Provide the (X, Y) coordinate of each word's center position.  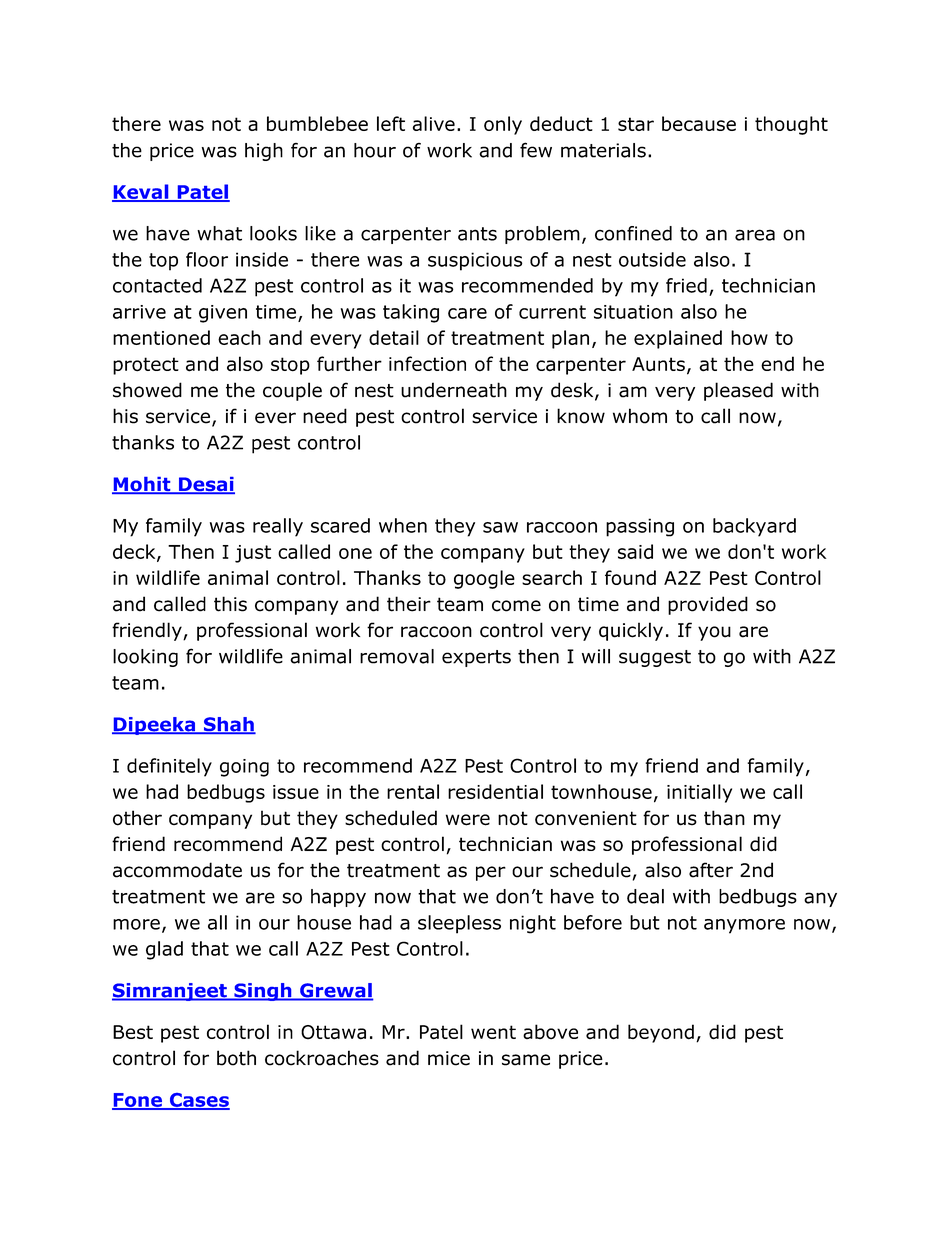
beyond (661, 1033)
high (264, 152)
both (236, 1058)
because (699, 123)
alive (434, 123)
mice (449, 1058)
